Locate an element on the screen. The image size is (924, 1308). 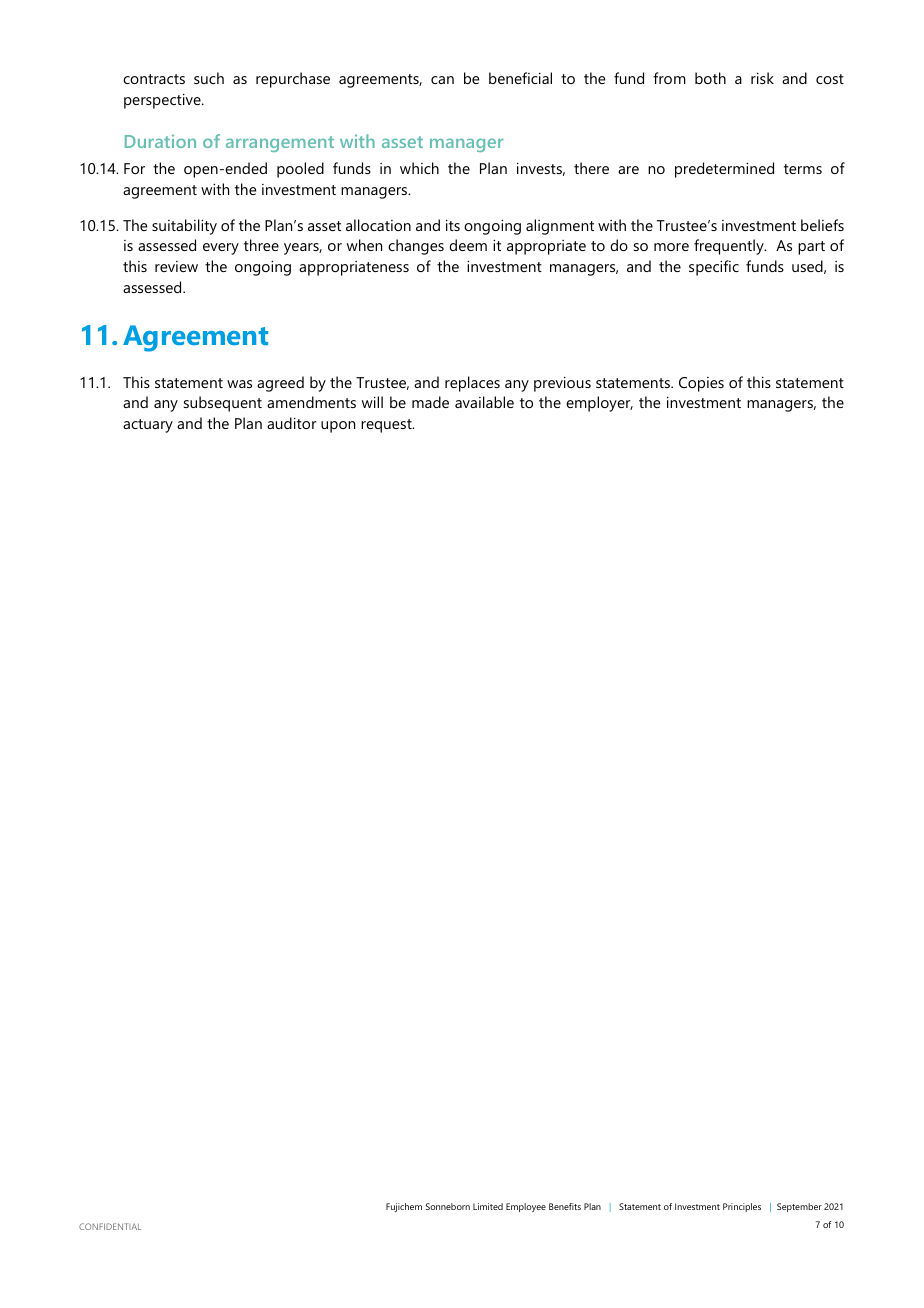
Copies is located at coordinates (701, 384).
